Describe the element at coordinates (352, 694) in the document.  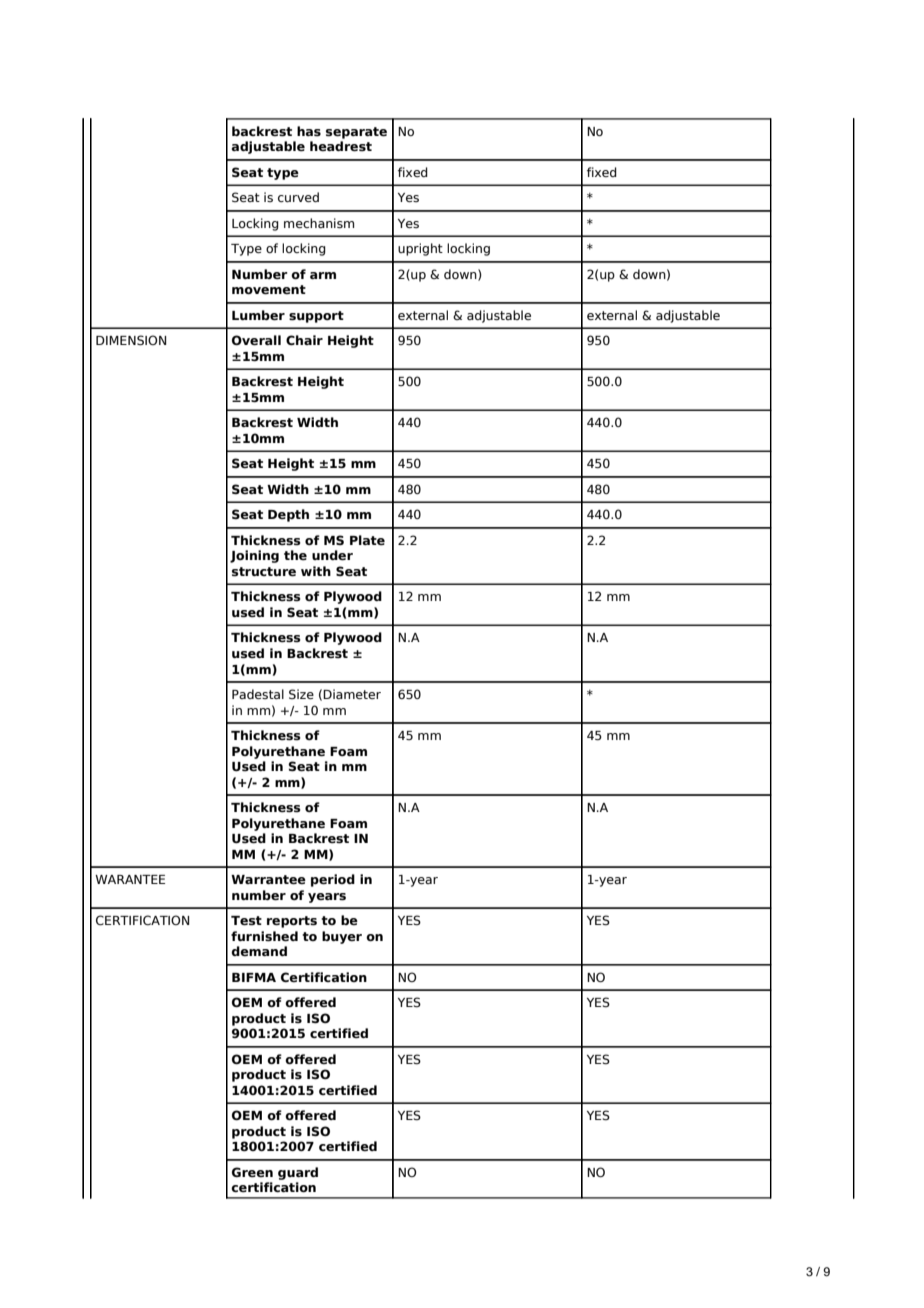
I see `Diameter` at that location.
